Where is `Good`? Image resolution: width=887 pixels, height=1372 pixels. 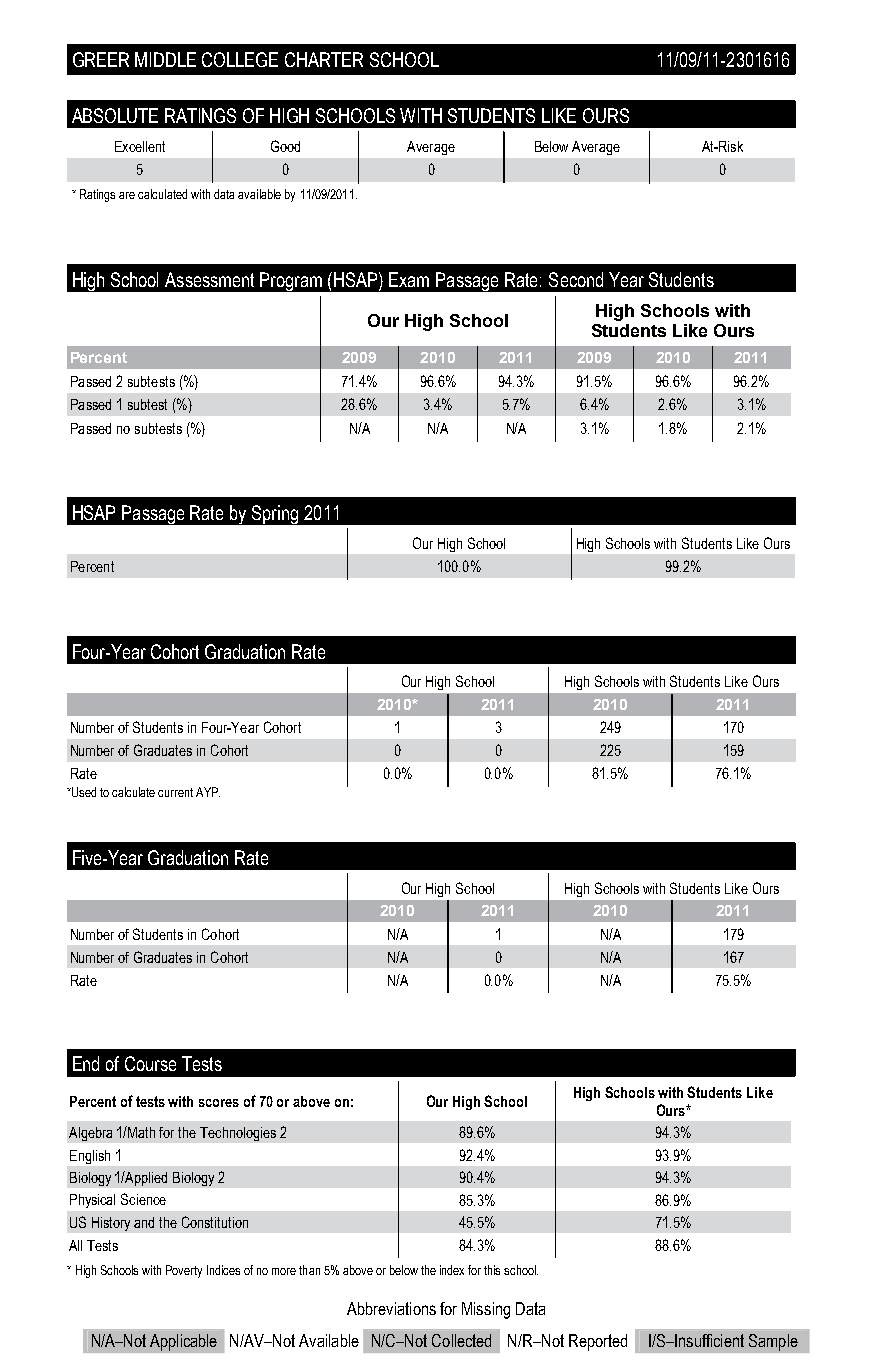
Good is located at coordinates (285, 146).
